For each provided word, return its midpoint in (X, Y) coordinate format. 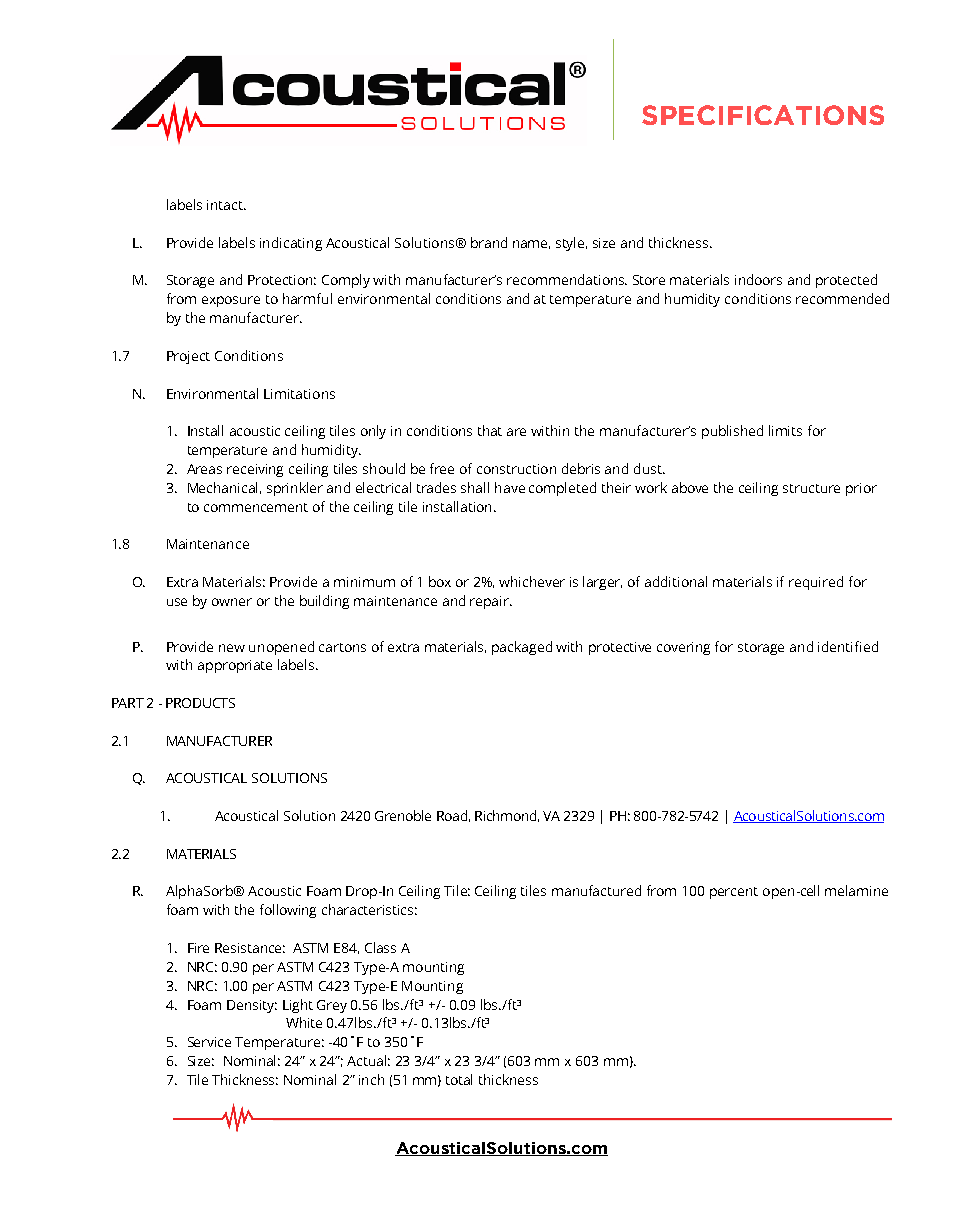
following (288, 911)
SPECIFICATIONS (763, 115)
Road (452, 815)
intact (226, 205)
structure (811, 488)
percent (734, 893)
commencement (256, 507)
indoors (758, 279)
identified (848, 646)
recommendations (567, 279)
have (510, 487)
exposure (231, 301)
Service (209, 1042)
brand (489, 242)
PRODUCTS (200, 703)
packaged (522, 648)
